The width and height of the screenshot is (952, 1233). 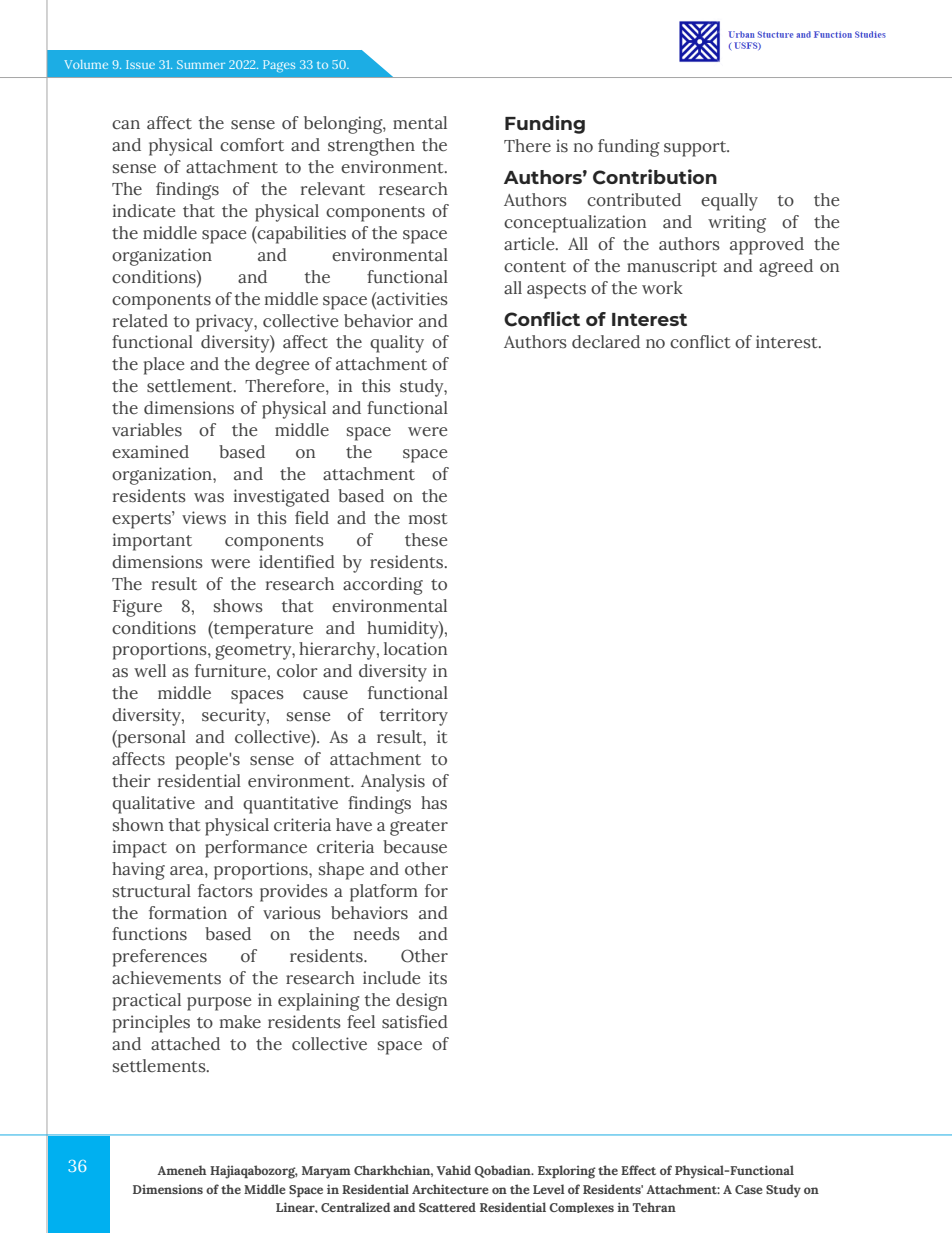 I want to click on strengthen, so click(x=371, y=147).
